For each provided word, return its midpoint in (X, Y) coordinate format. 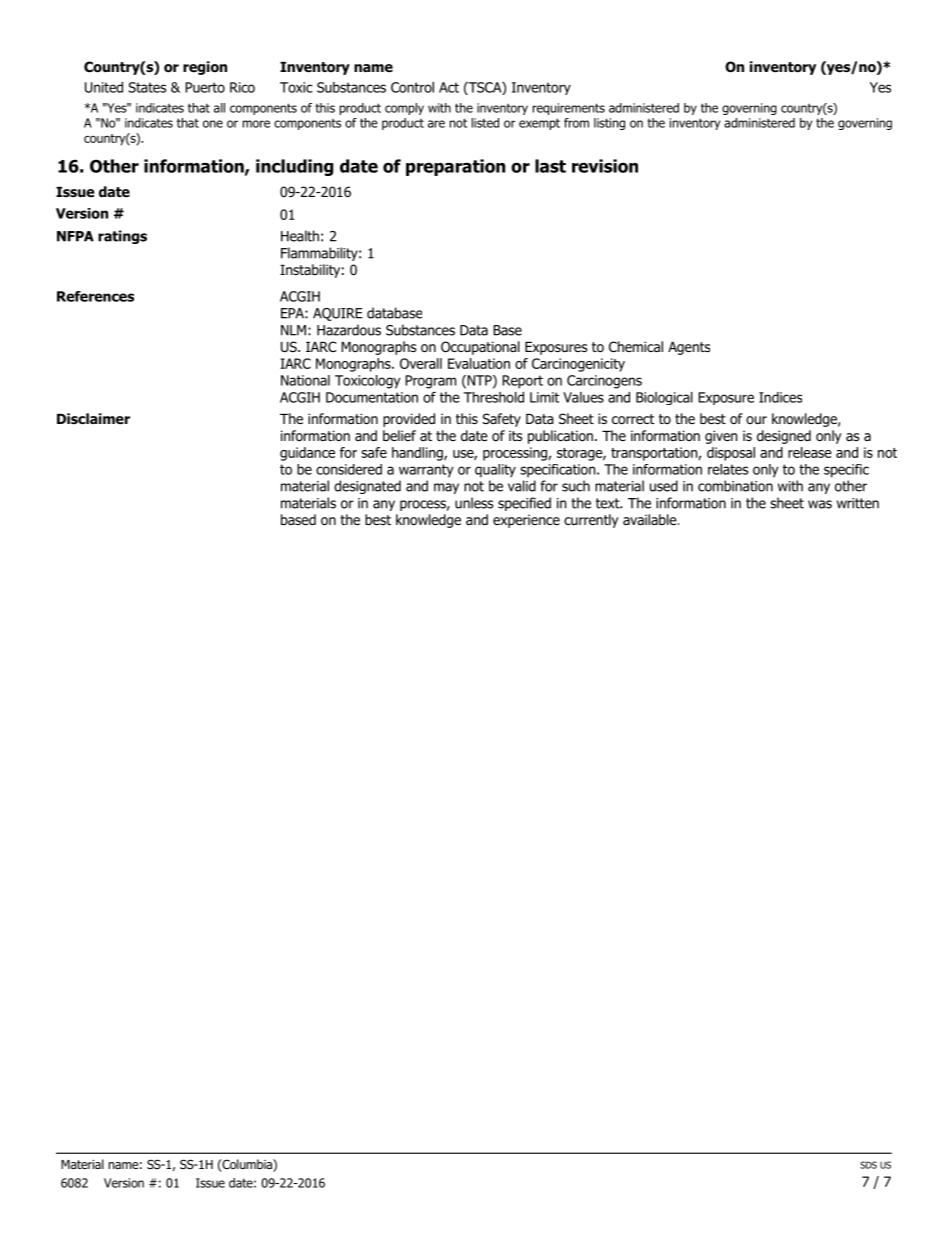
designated (367, 487)
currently (591, 521)
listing (609, 124)
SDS (868, 1165)
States (147, 87)
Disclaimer (93, 418)
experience (526, 521)
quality (495, 471)
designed (784, 437)
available (651, 519)
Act (449, 87)
